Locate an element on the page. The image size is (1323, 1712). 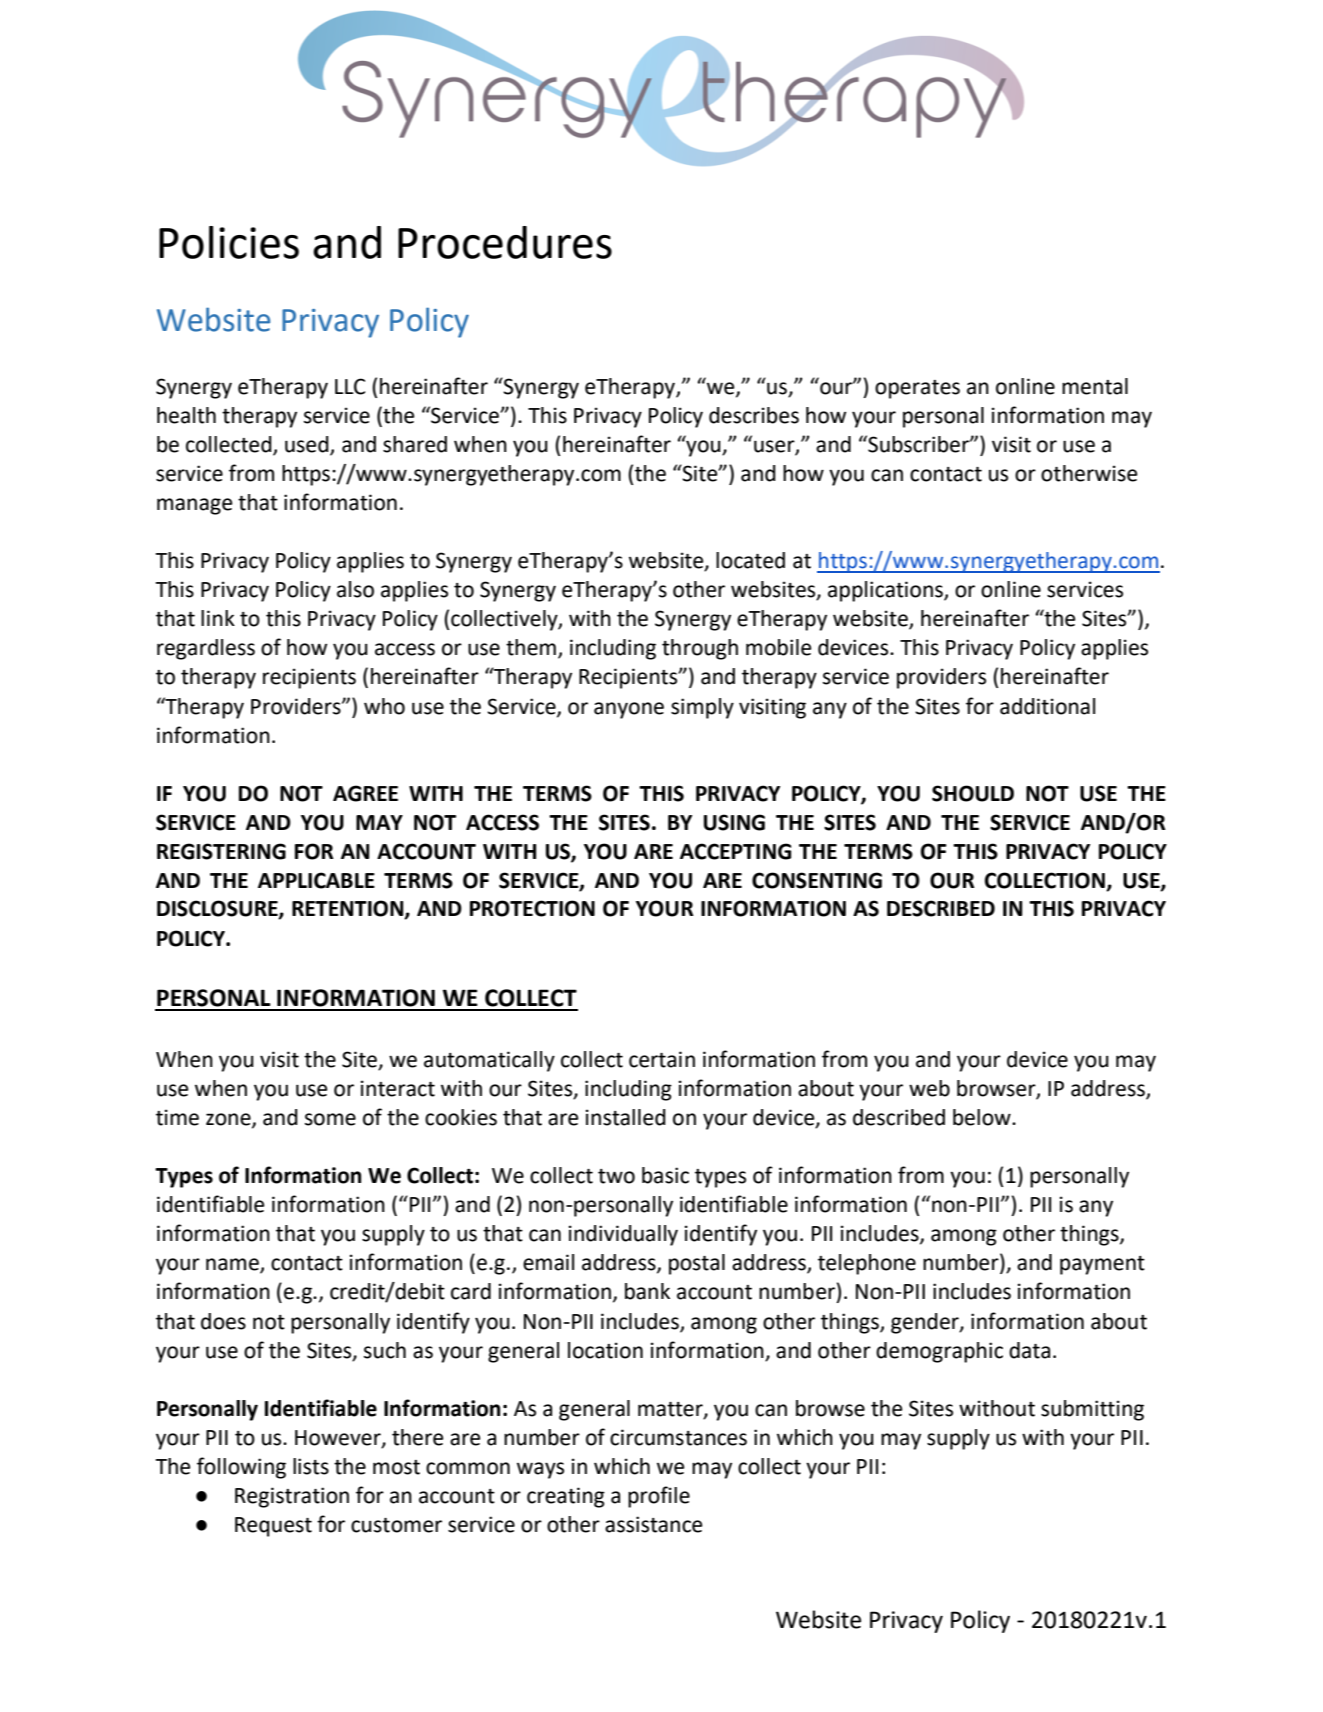
Procedures is located at coordinates (505, 242).
